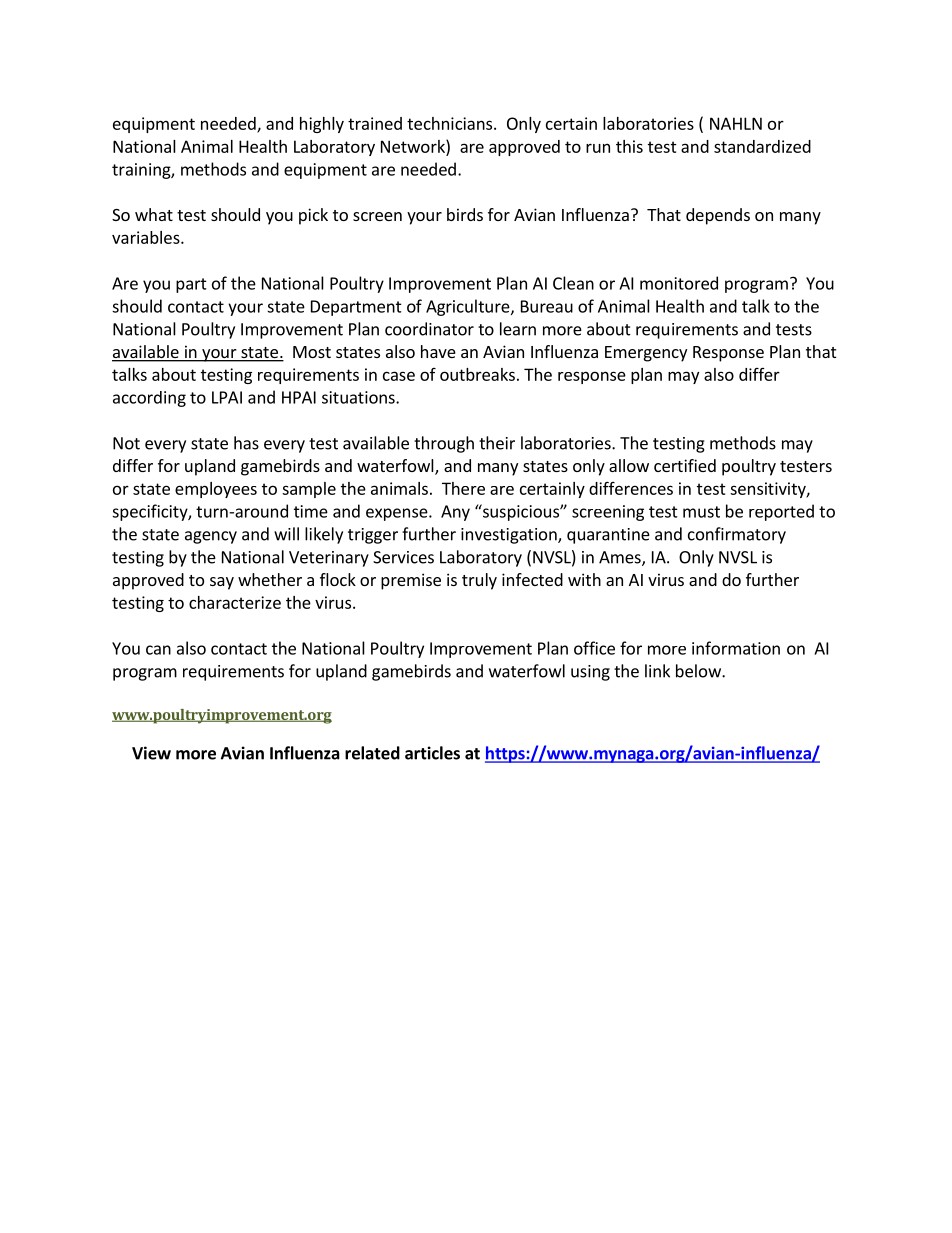 The height and width of the image is (1233, 952). Describe the element at coordinates (449, 123) in the image. I see `technicians` at that location.
